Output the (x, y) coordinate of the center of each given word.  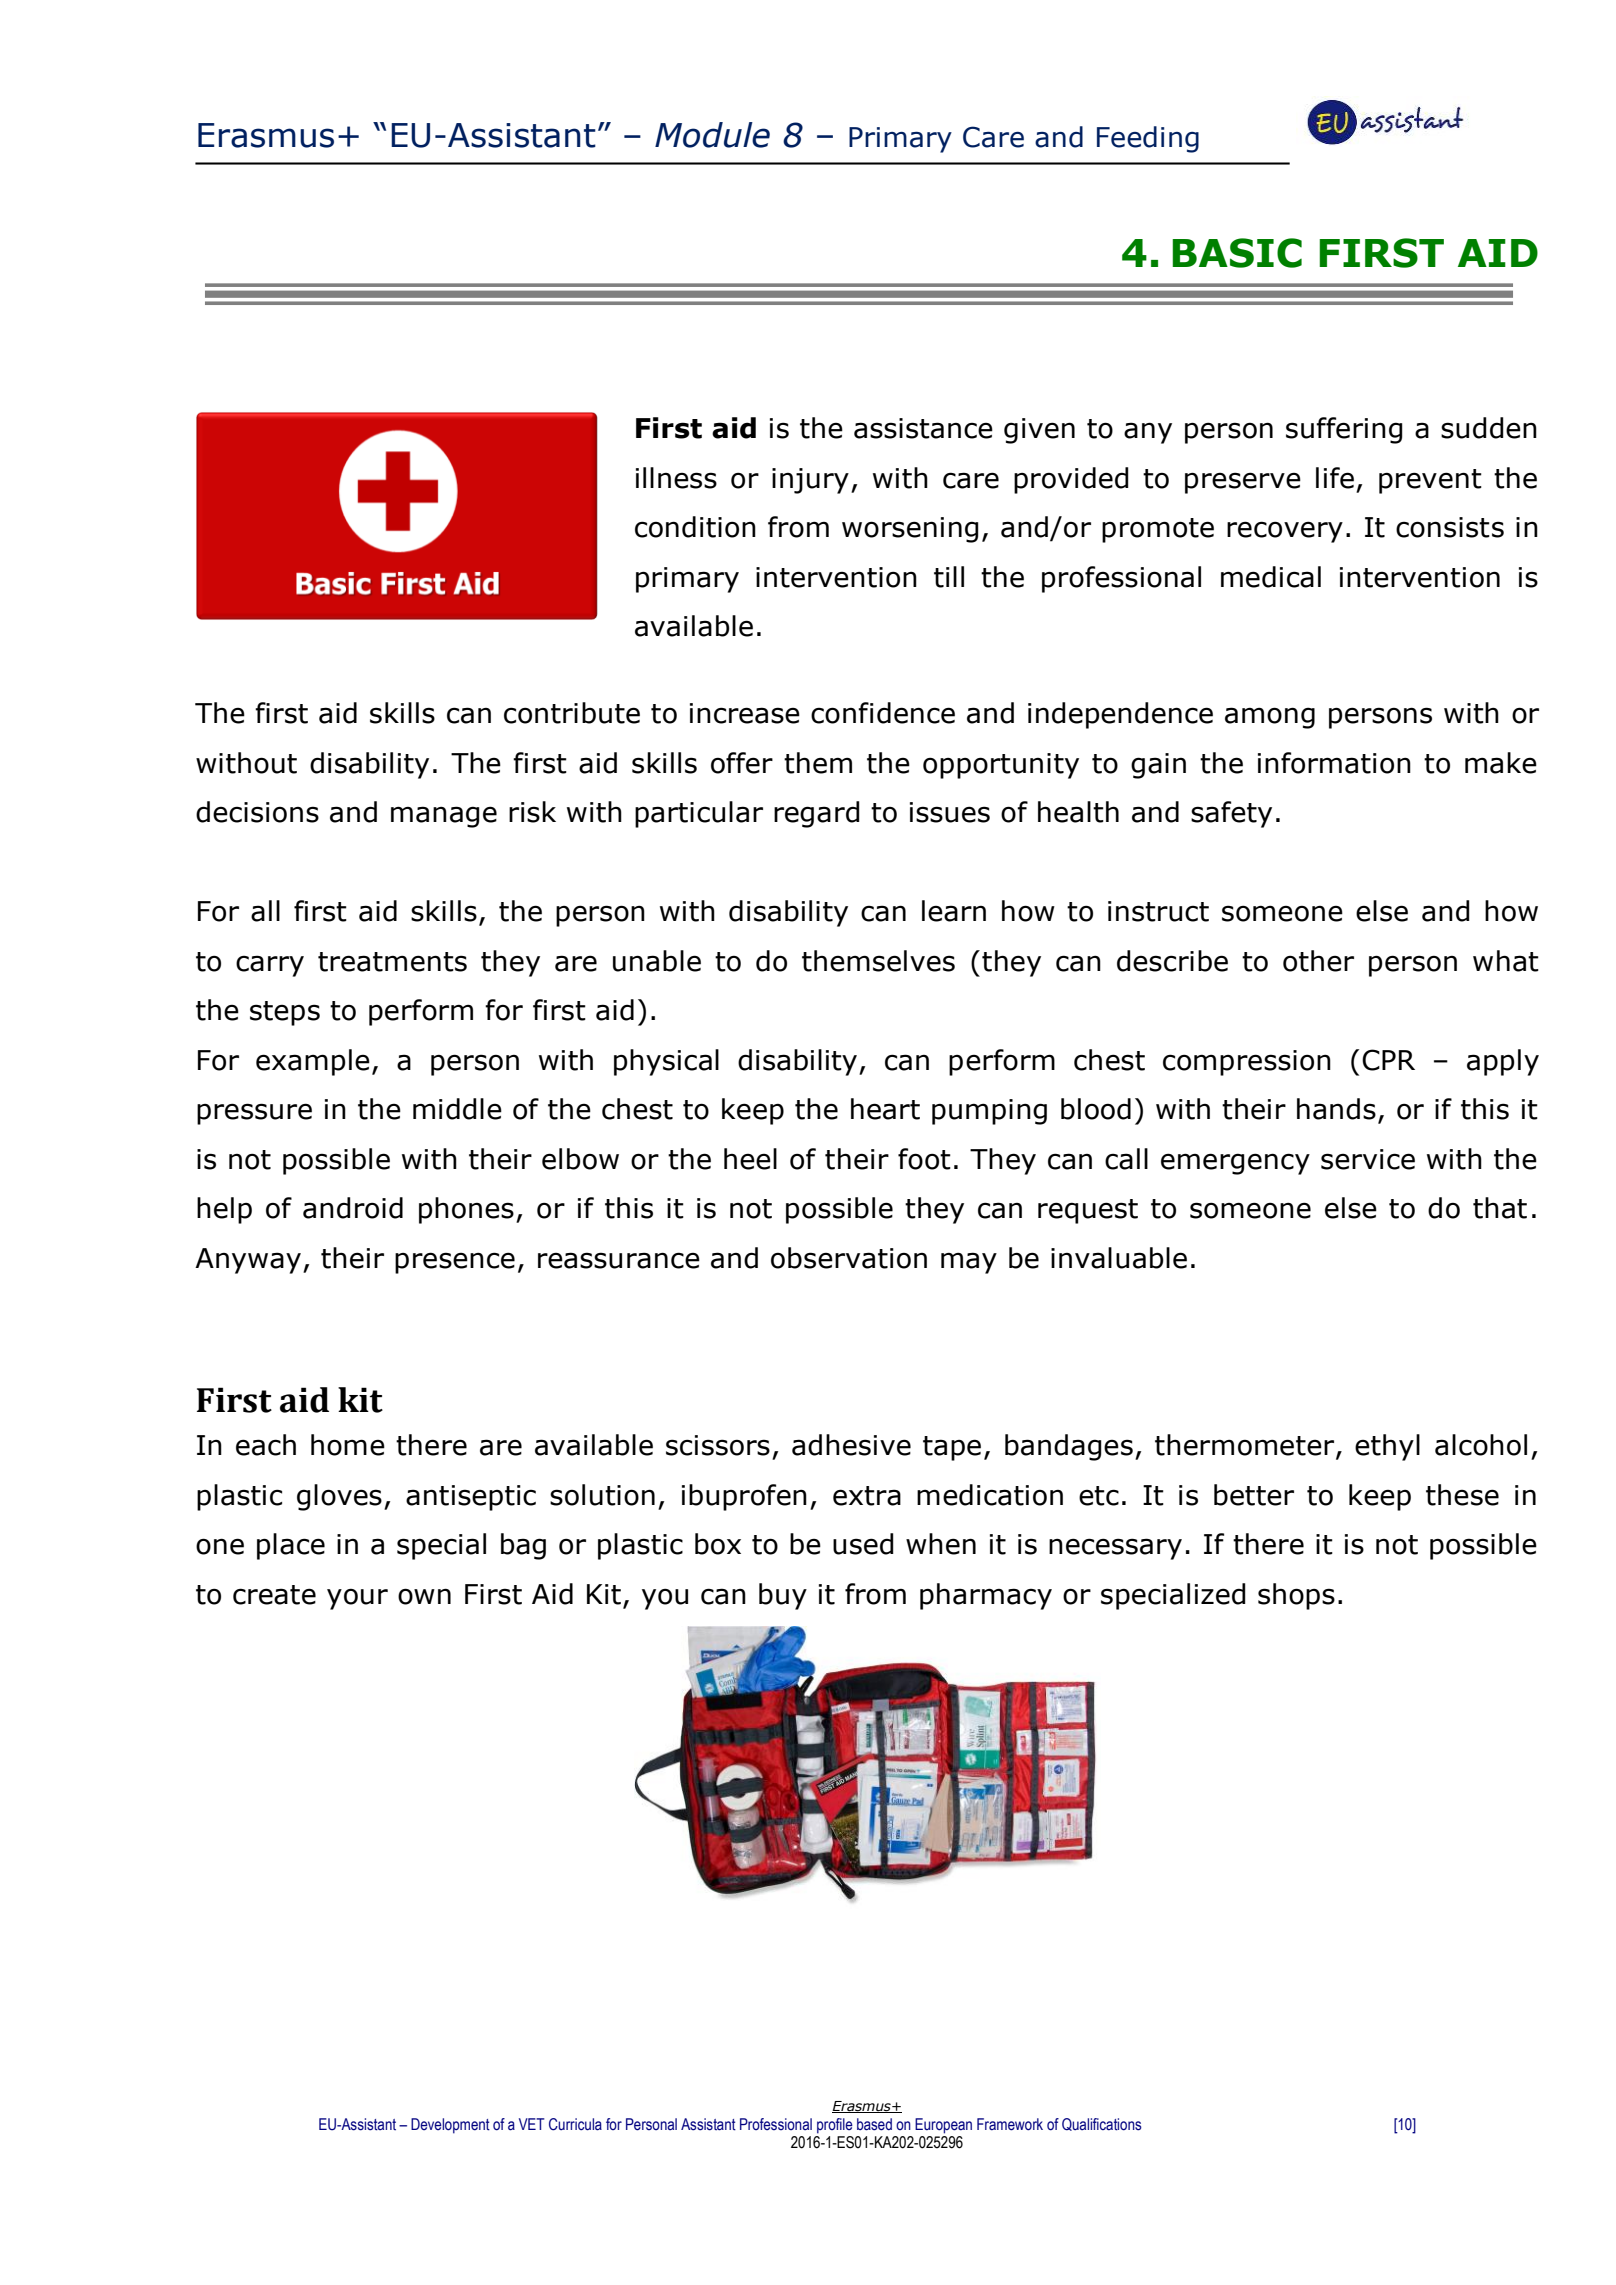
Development (450, 2126)
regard (817, 814)
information (1334, 763)
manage (444, 817)
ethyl (1387, 1447)
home (348, 1445)
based (874, 2124)
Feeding (1148, 139)
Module (712, 135)
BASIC (1237, 253)
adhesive (851, 1445)
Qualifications (1102, 2124)
